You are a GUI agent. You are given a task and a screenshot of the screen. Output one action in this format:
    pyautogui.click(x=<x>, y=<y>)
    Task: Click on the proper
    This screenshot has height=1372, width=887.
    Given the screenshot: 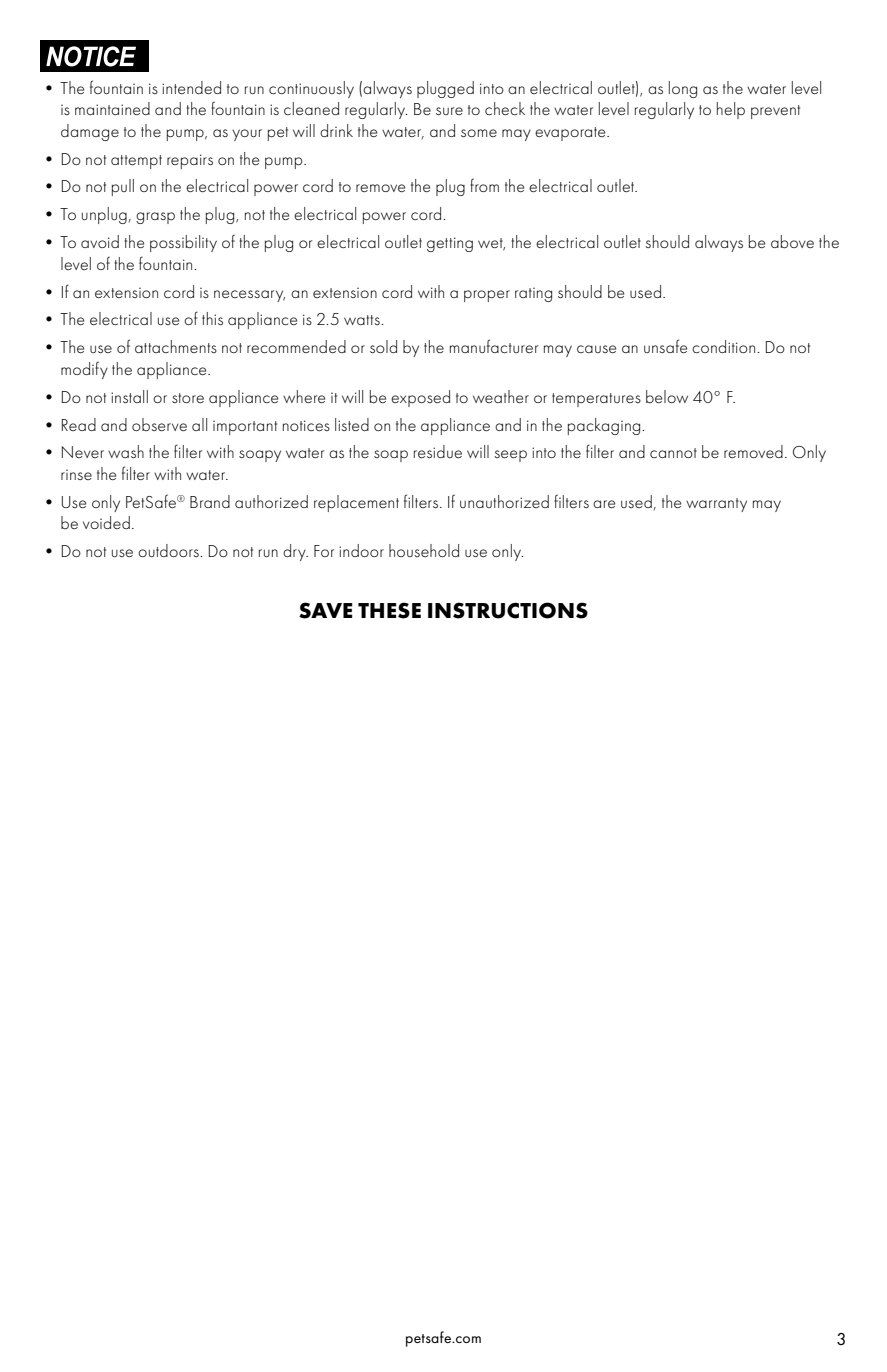 What is the action you would take?
    pyautogui.click(x=487, y=296)
